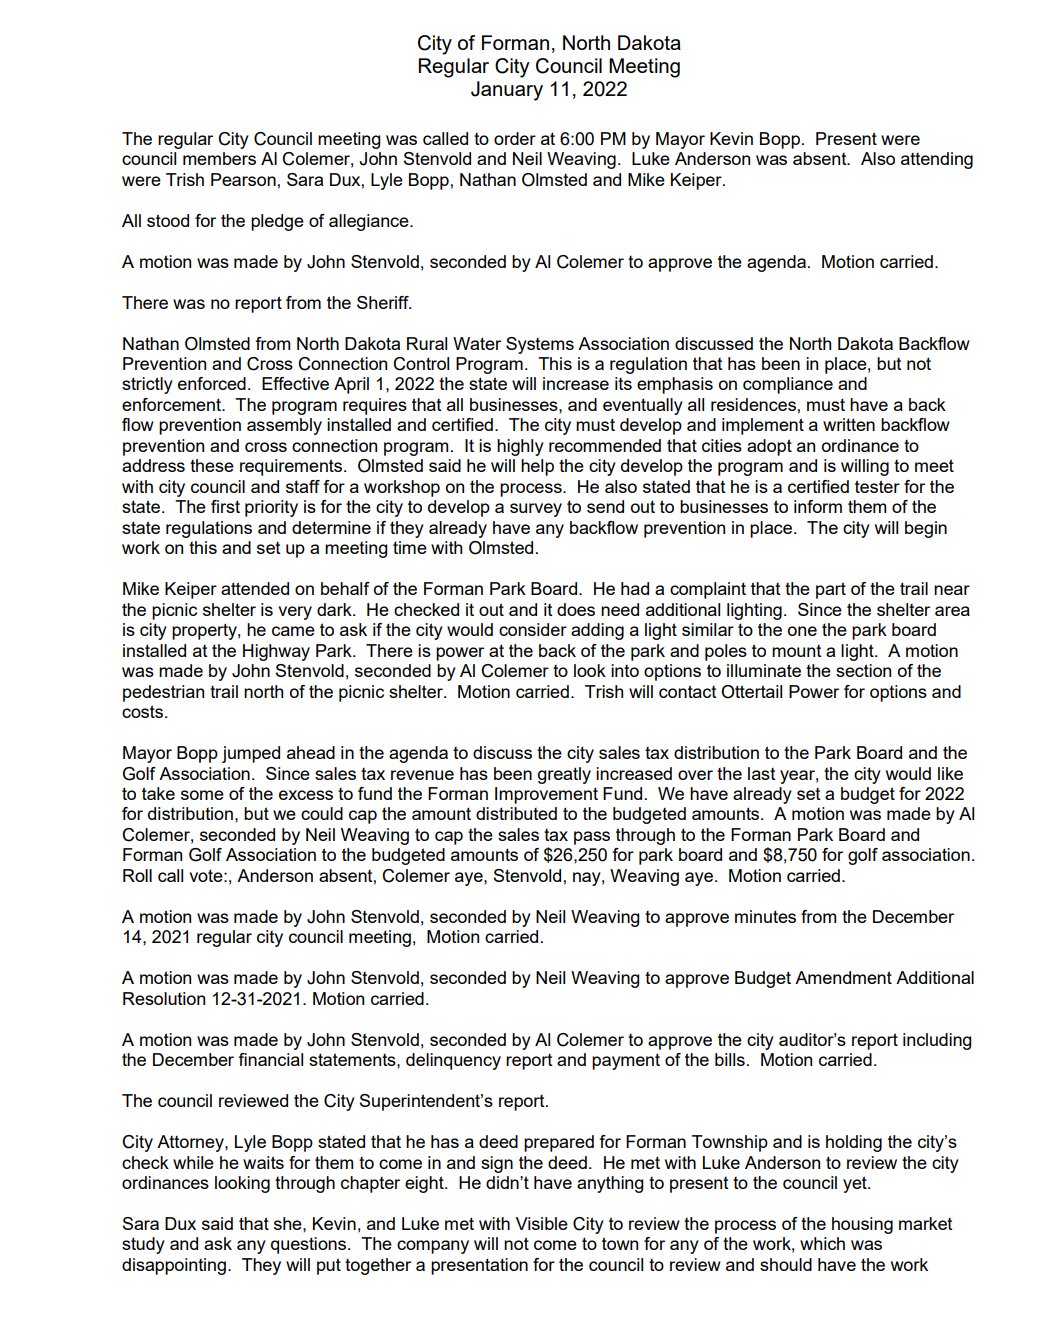  What do you see at coordinates (546, 795) in the screenshot?
I see `Improvement` at bounding box center [546, 795].
